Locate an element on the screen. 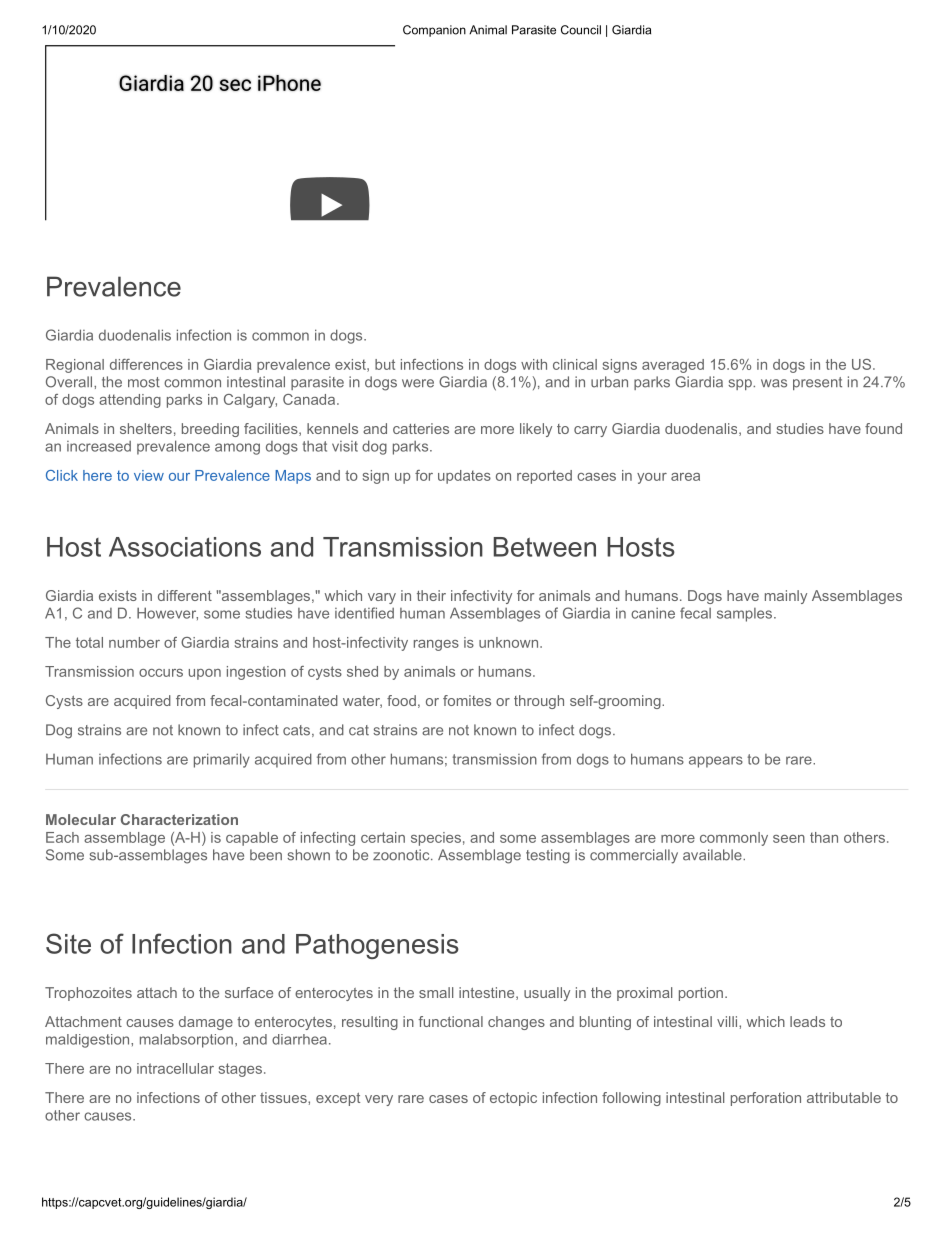 This screenshot has height=1233, width=952. Council is located at coordinates (581, 30).
